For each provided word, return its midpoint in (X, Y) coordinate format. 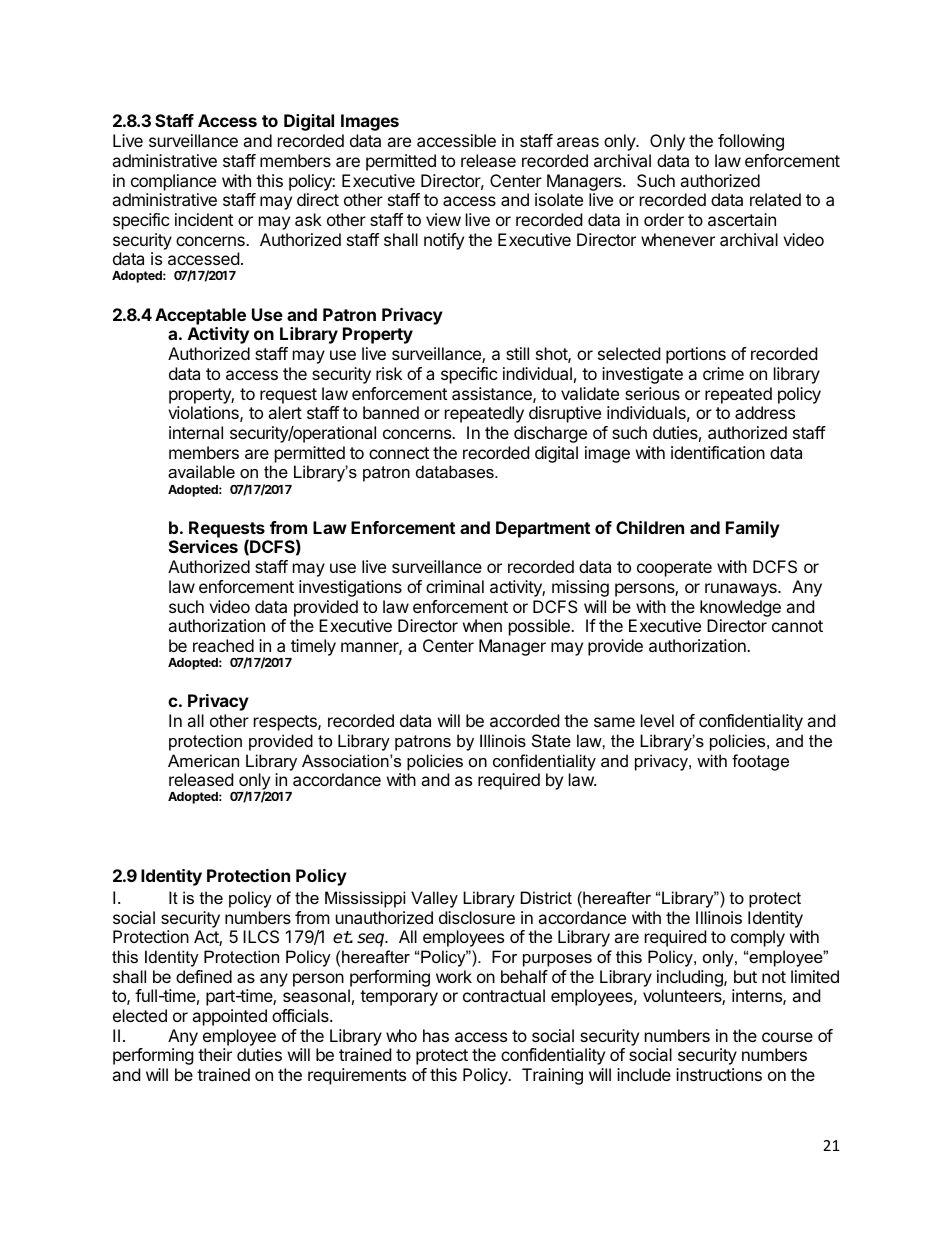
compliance (173, 182)
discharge (550, 434)
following (751, 142)
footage (760, 762)
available (201, 471)
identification (718, 452)
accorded (524, 720)
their (215, 1054)
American (203, 760)
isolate (559, 199)
